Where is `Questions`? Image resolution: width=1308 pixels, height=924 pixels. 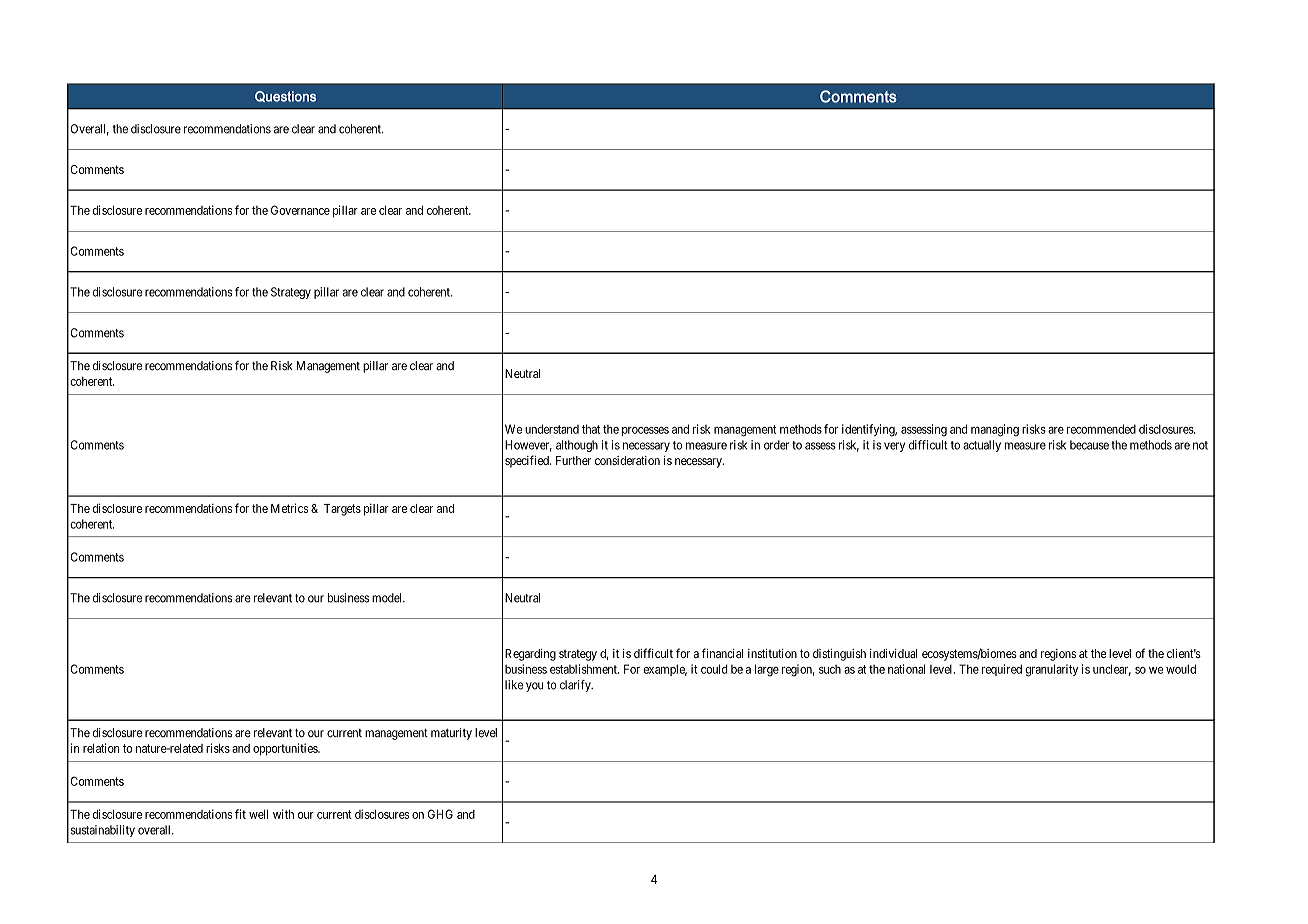 Questions is located at coordinates (285, 96).
